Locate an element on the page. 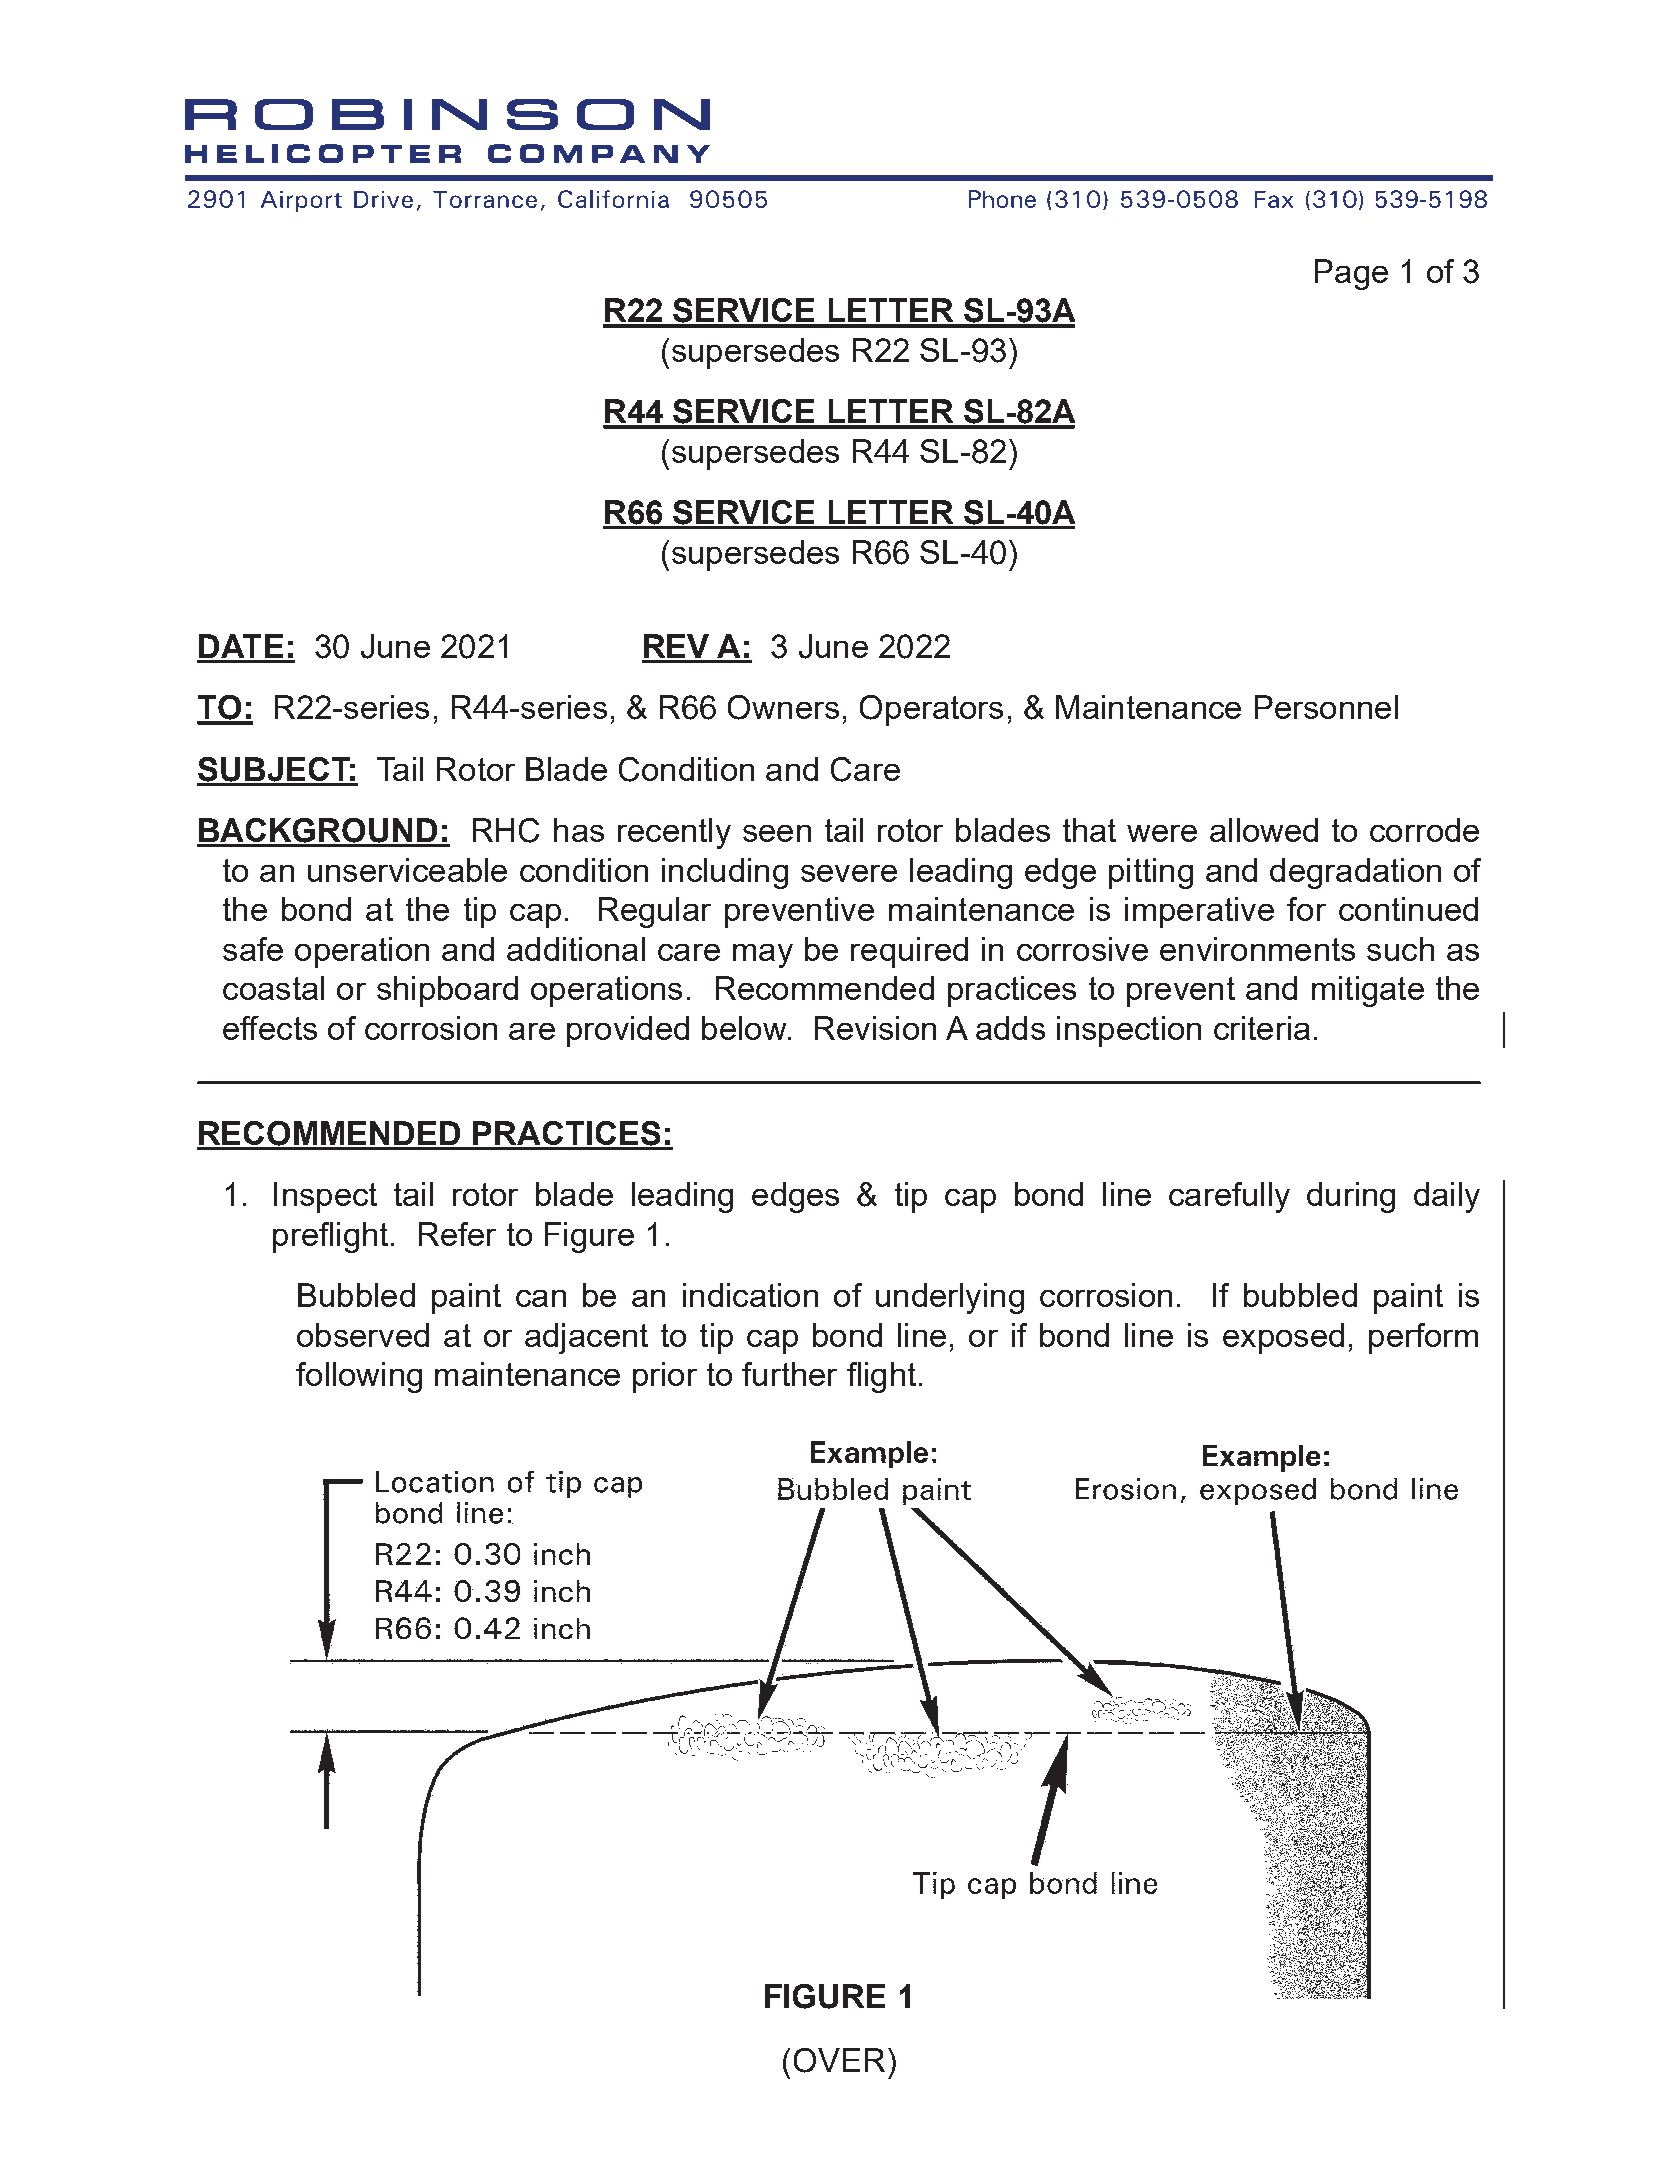 The height and width of the document is (2171, 1678). Page is located at coordinates (1351, 274).
